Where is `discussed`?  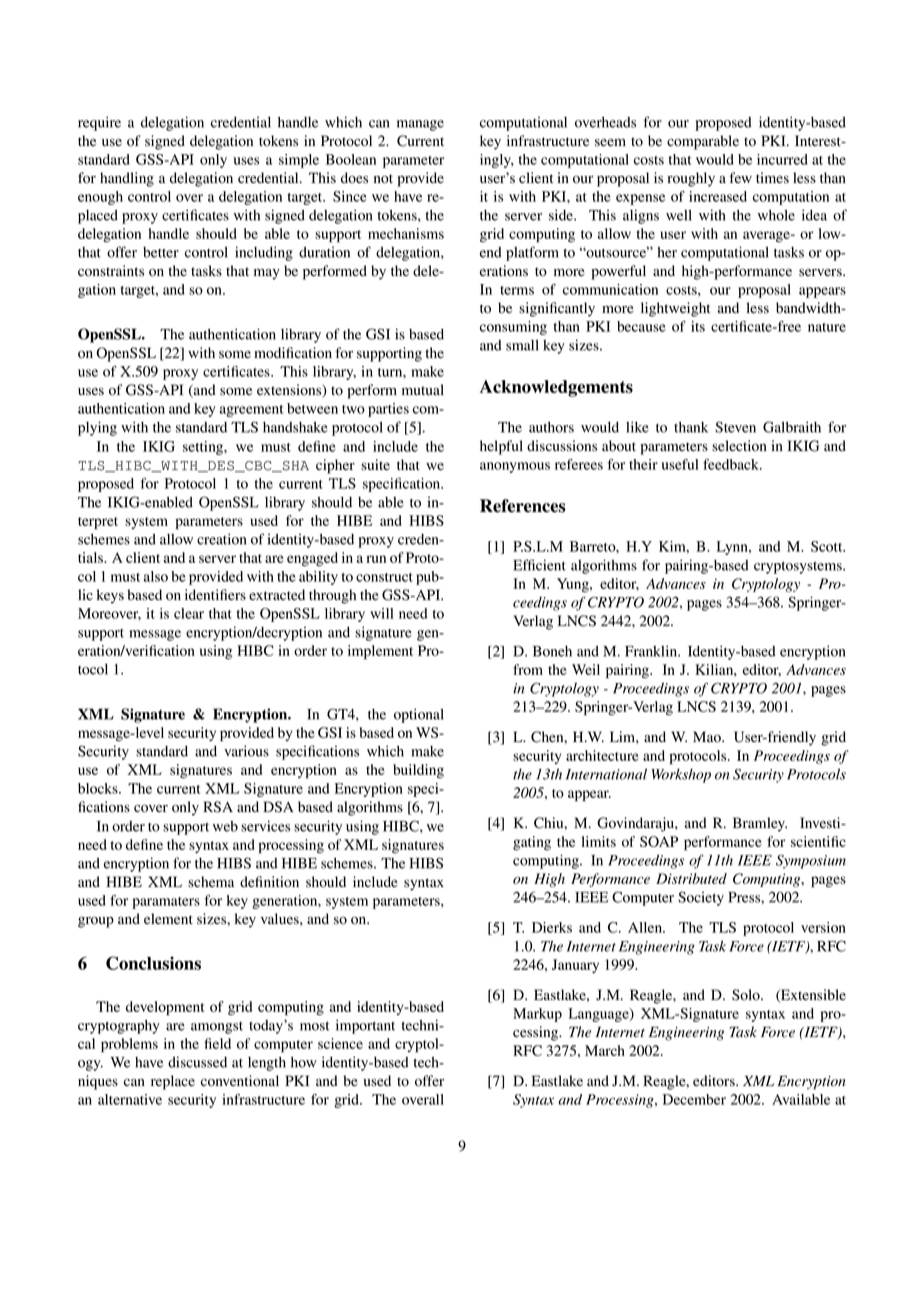
discussed is located at coordinates (197, 1062).
